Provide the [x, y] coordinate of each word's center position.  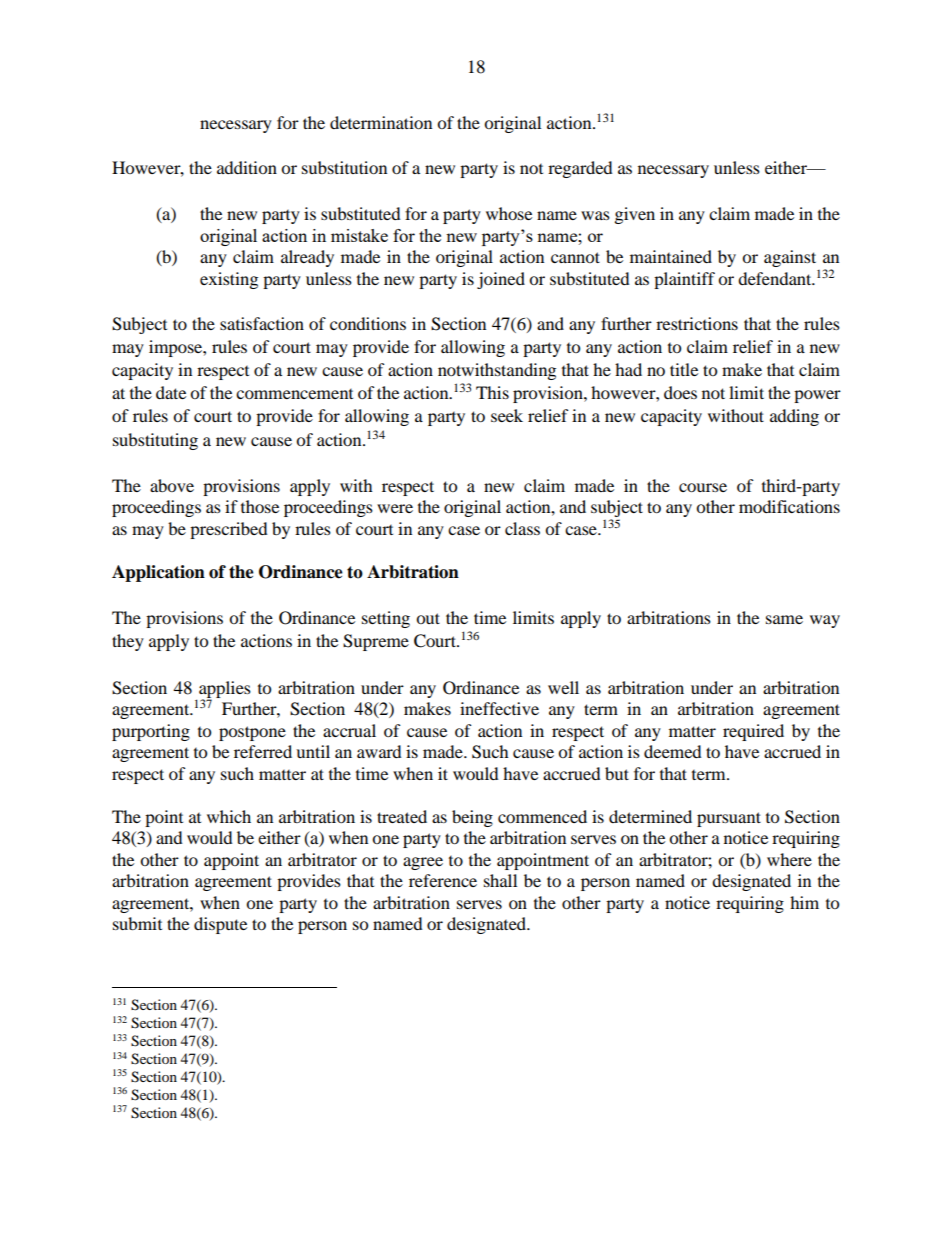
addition [247, 167]
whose [509, 213]
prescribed [229, 530]
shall [500, 880]
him [804, 902]
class [522, 528]
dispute [220, 925]
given [635, 215]
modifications [789, 506]
